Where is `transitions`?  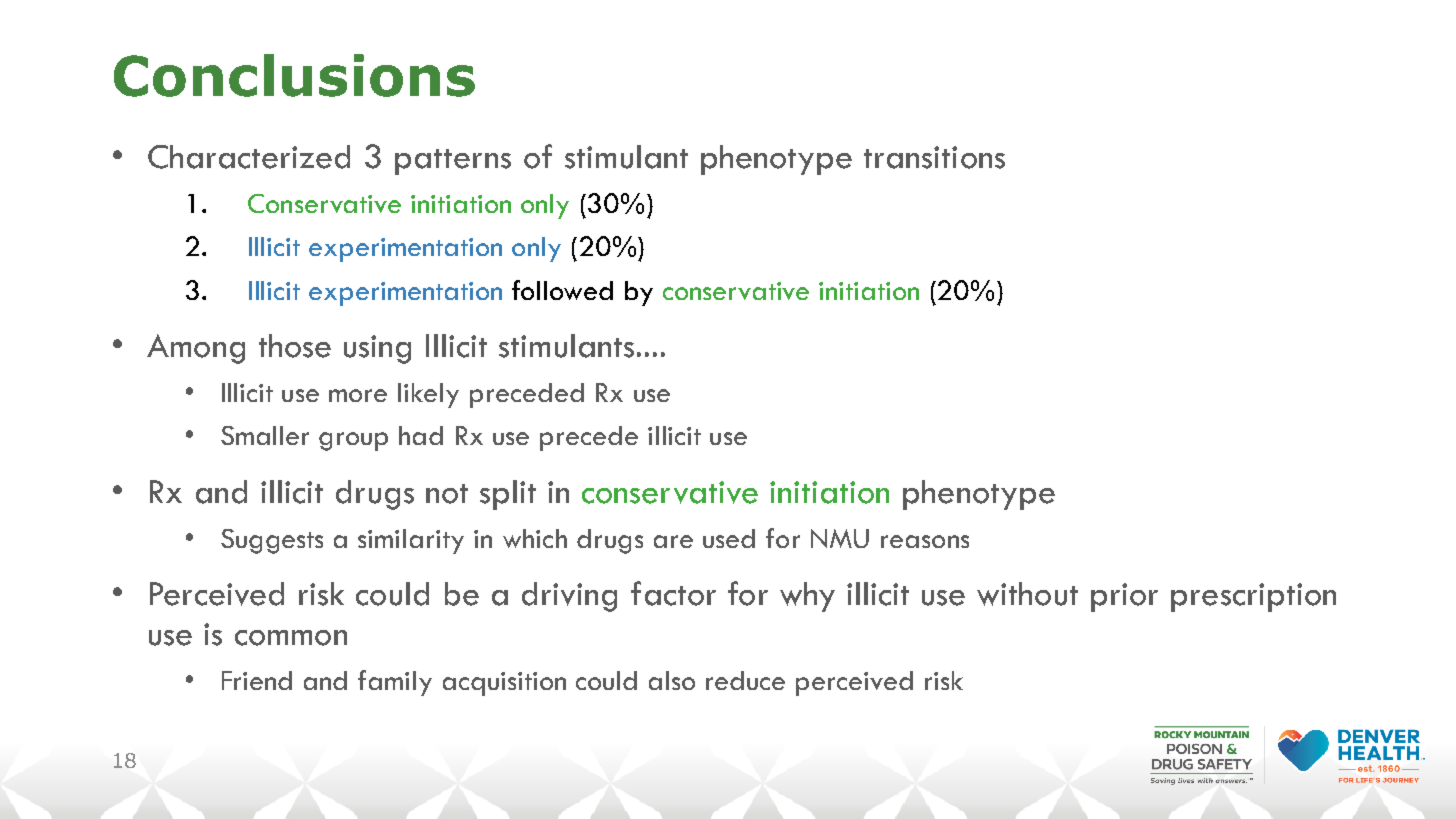 transitions is located at coordinates (934, 157).
